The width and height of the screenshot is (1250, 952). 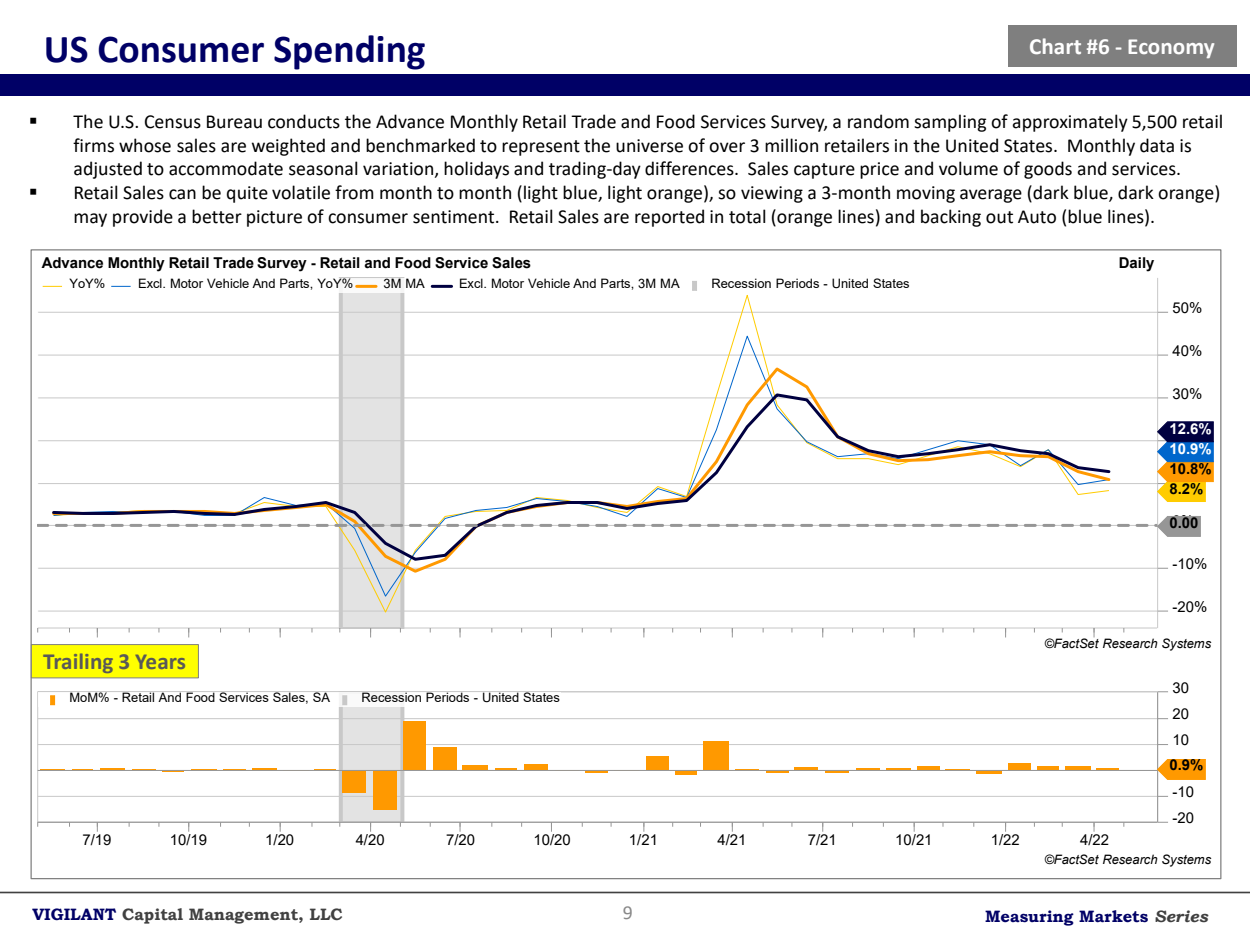 What do you see at coordinates (1113, 916) in the screenshot?
I see `Markets` at bounding box center [1113, 916].
